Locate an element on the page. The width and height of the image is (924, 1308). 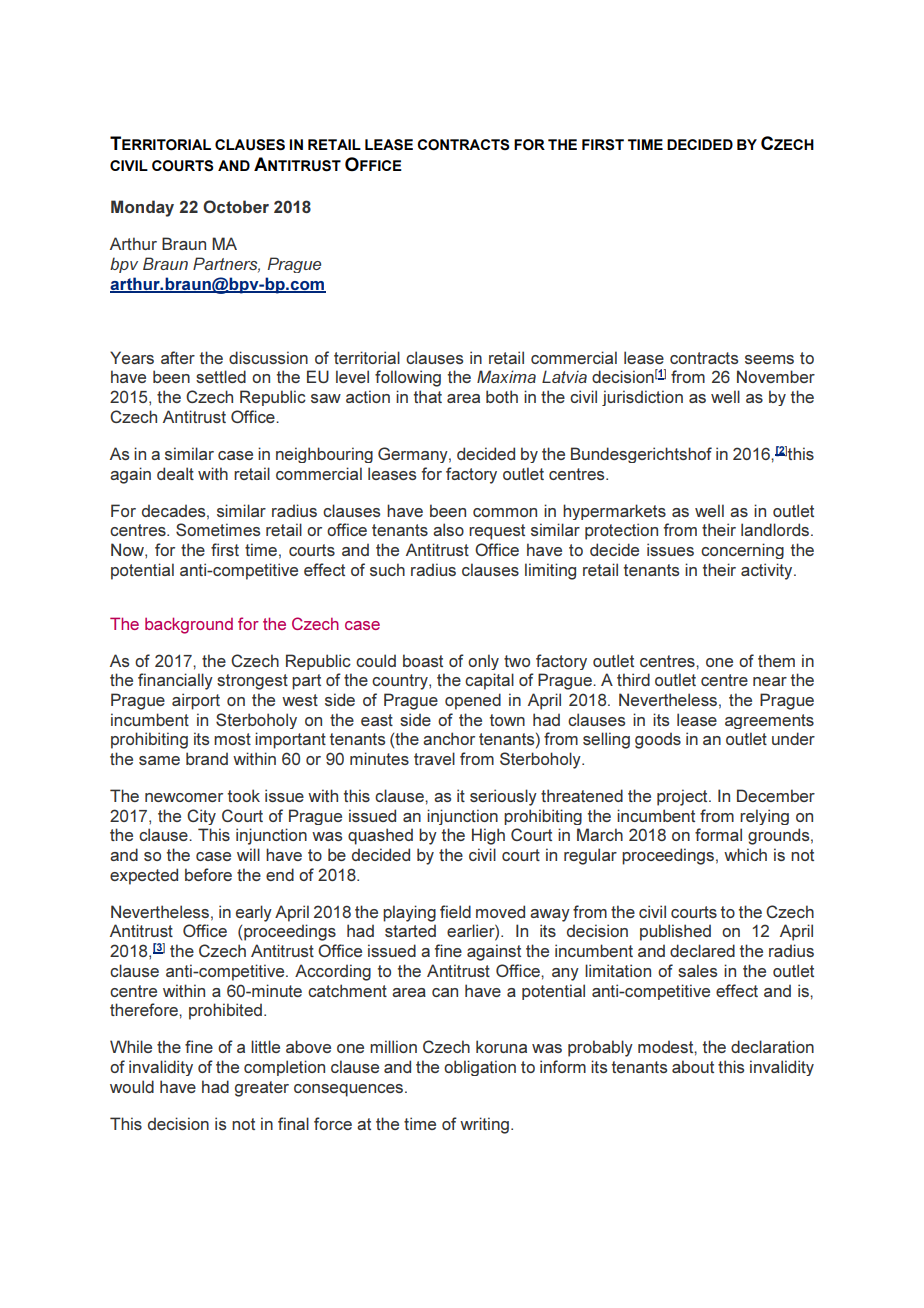
dealt is located at coordinates (175, 473).
